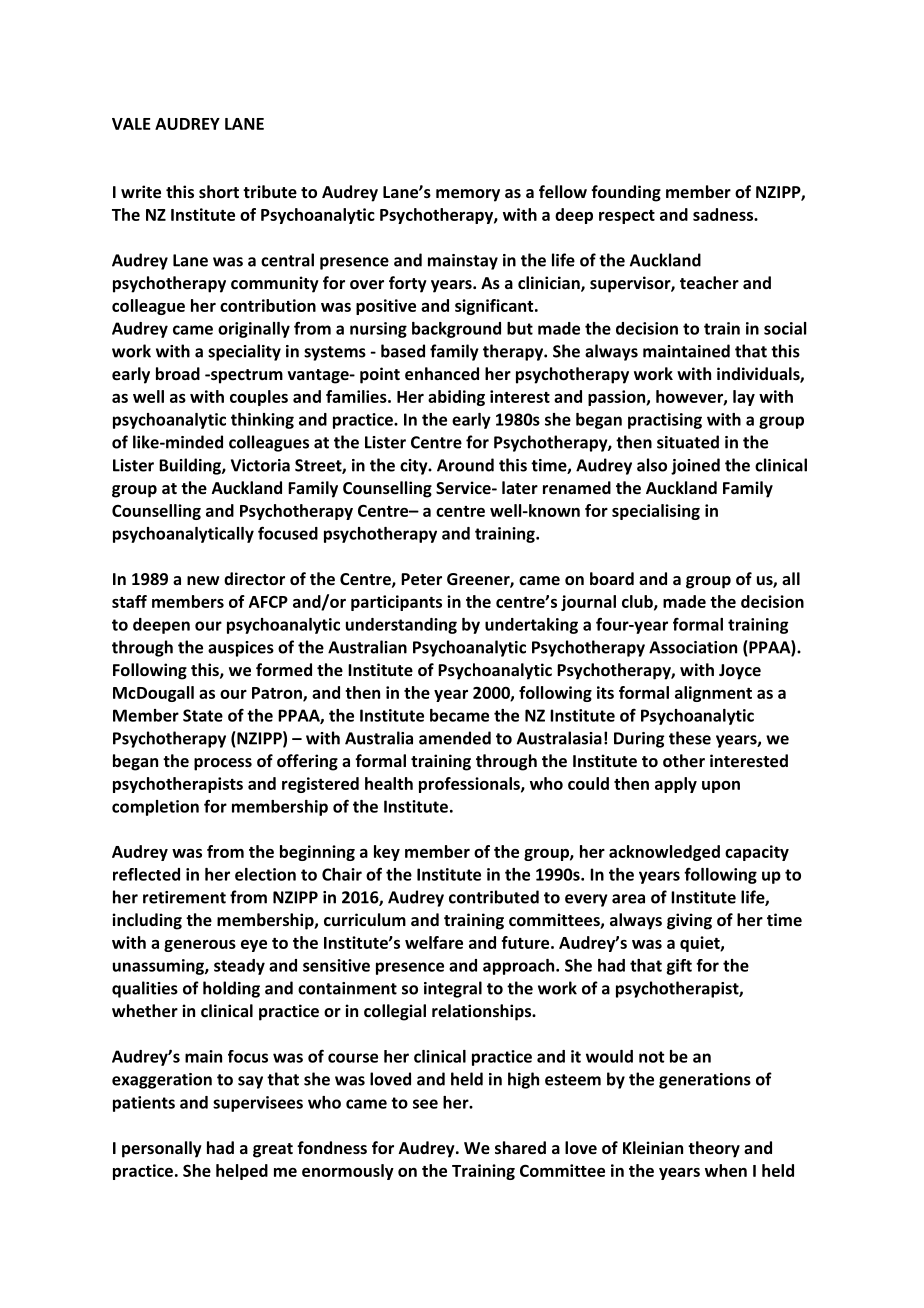  Describe the element at coordinates (468, 195) in the document. I see `memory` at that location.
